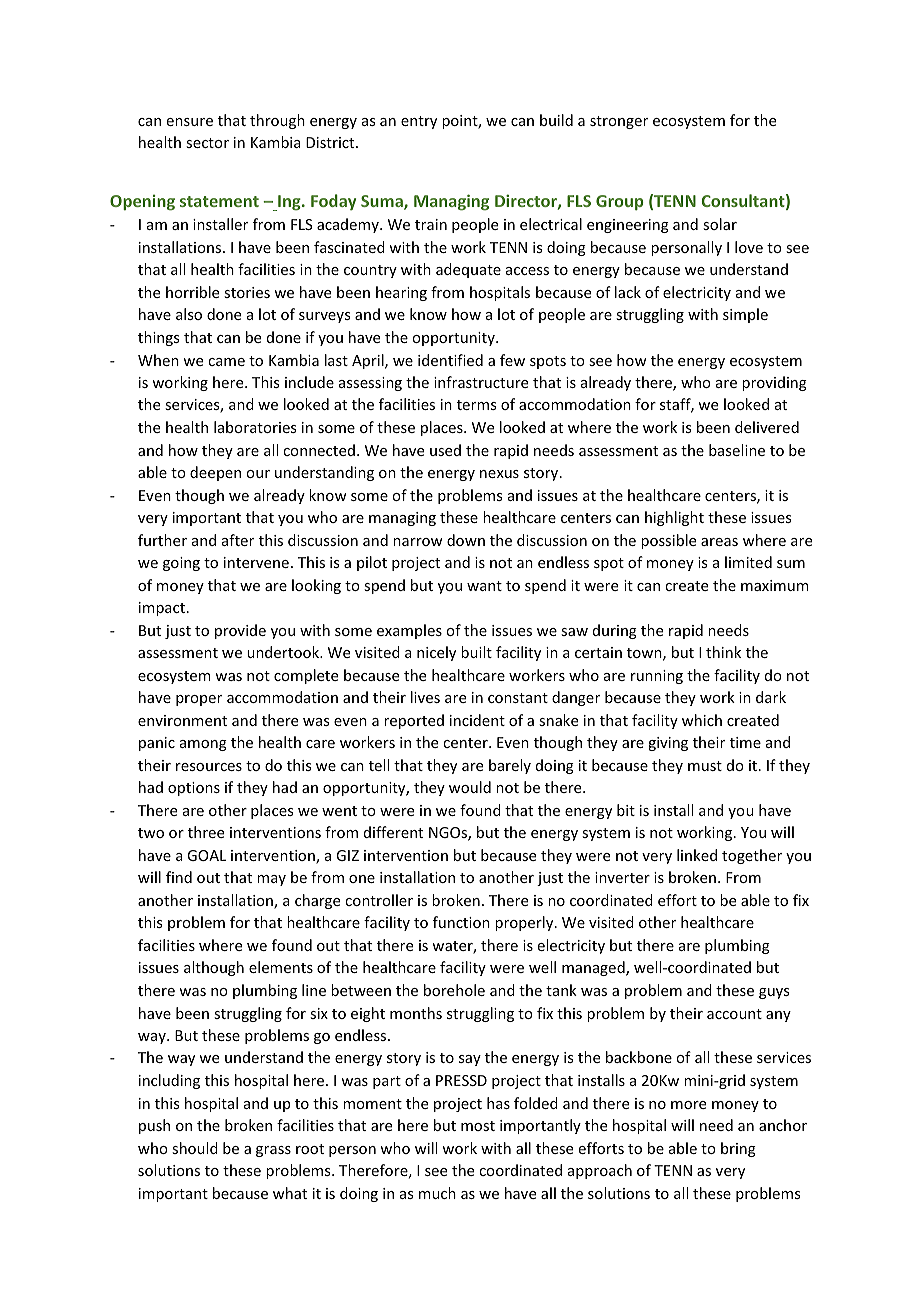 This document has height=1308, width=924. What do you see at coordinates (476, 405) in the document?
I see `terms` at bounding box center [476, 405].
